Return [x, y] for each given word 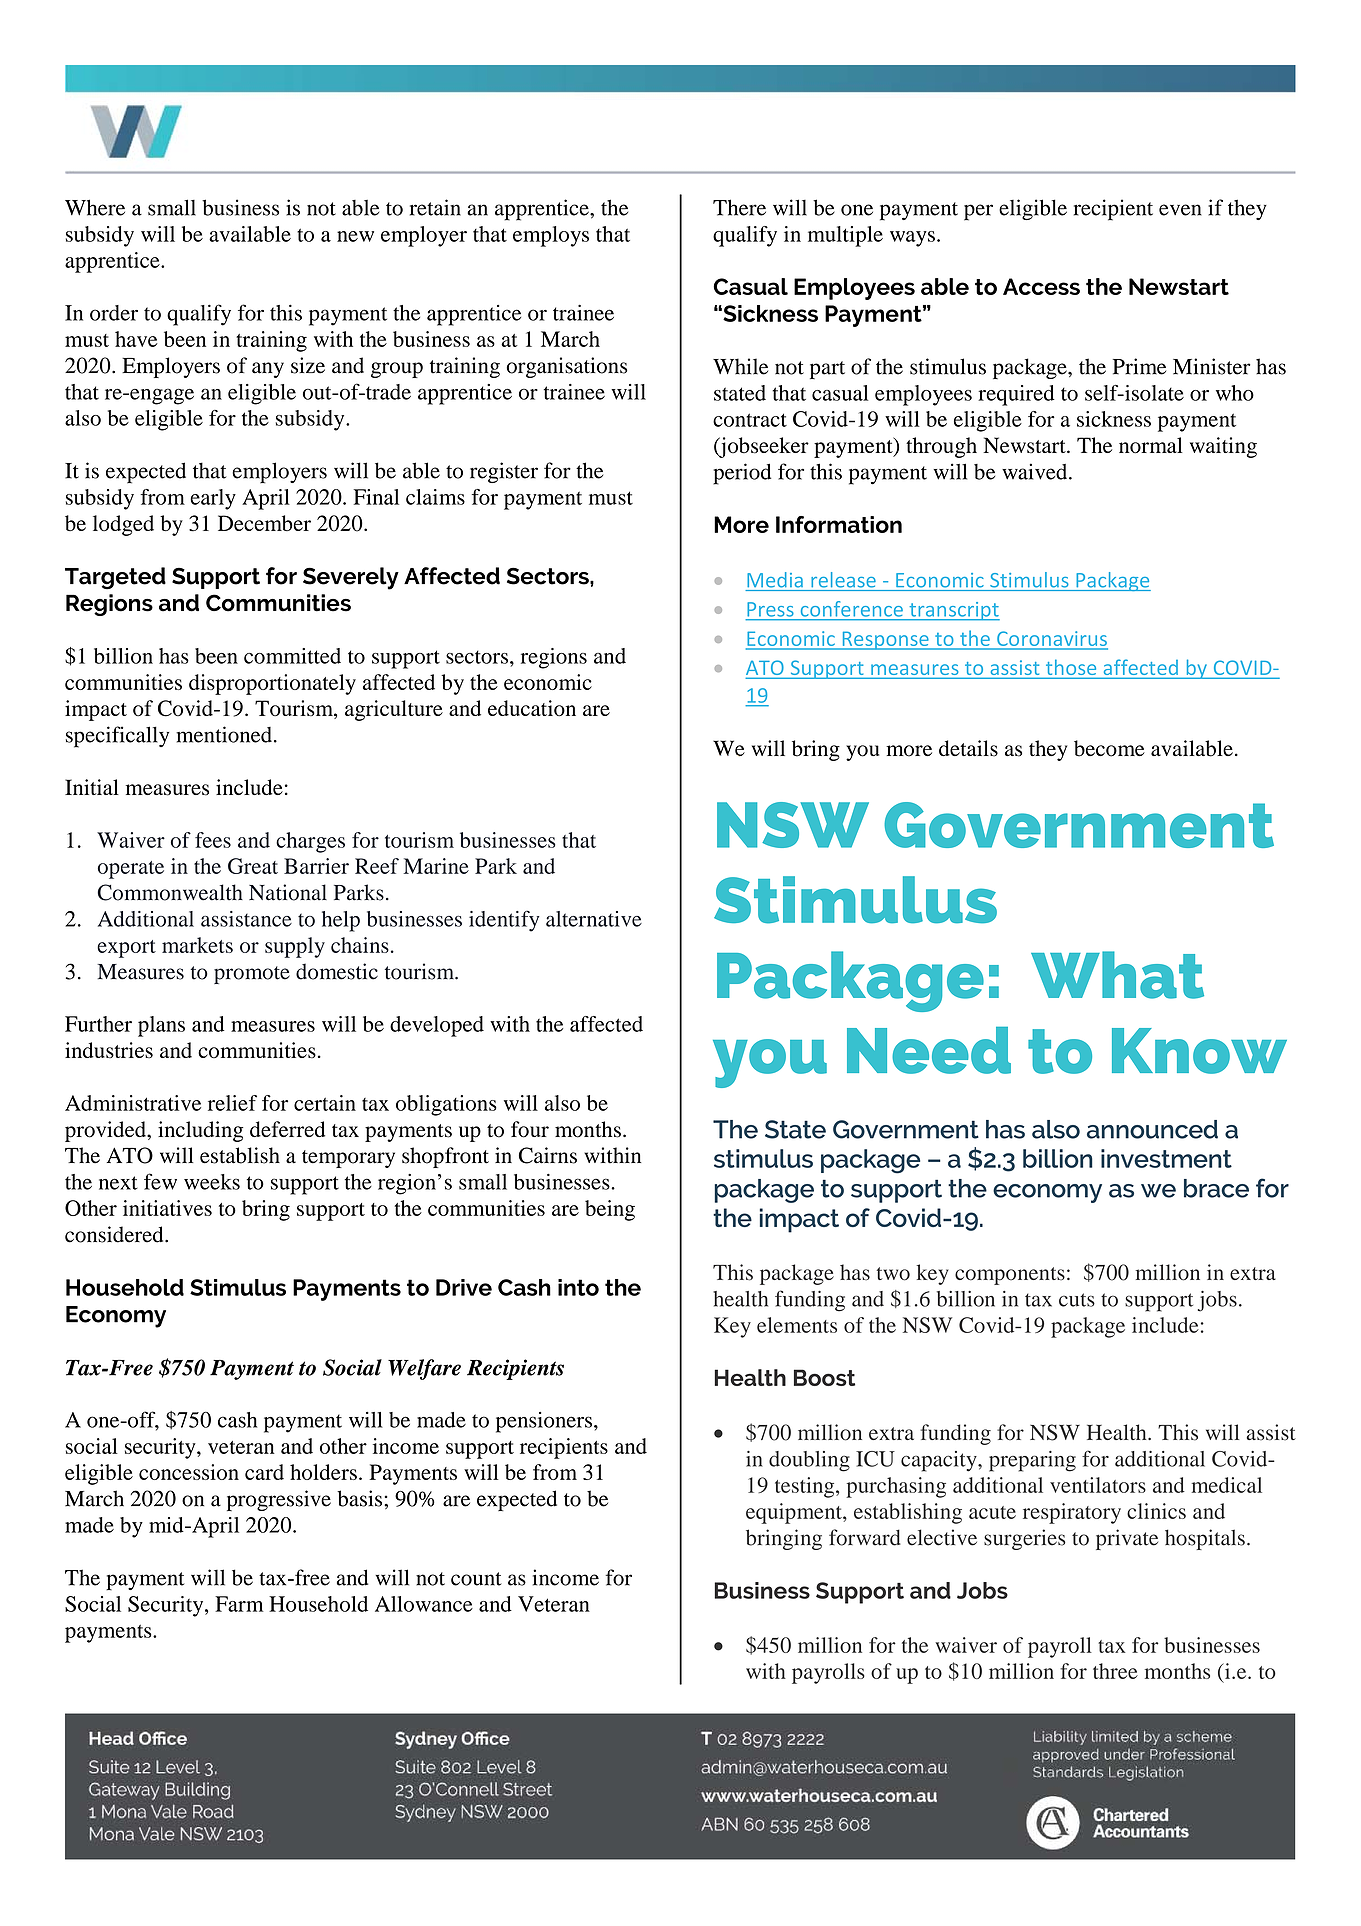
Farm [239, 1604]
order [114, 313]
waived [1036, 471]
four [530, 1129]
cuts [1077, 1300]
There [739, 207]
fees [213, 840]
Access [1041, 286]
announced [1152, 1129]
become [1109, 748]
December [264, 523]
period [742, 474]
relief [232, 1103]
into [578, 1287]
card [264, 1472]
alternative [594, 919]
